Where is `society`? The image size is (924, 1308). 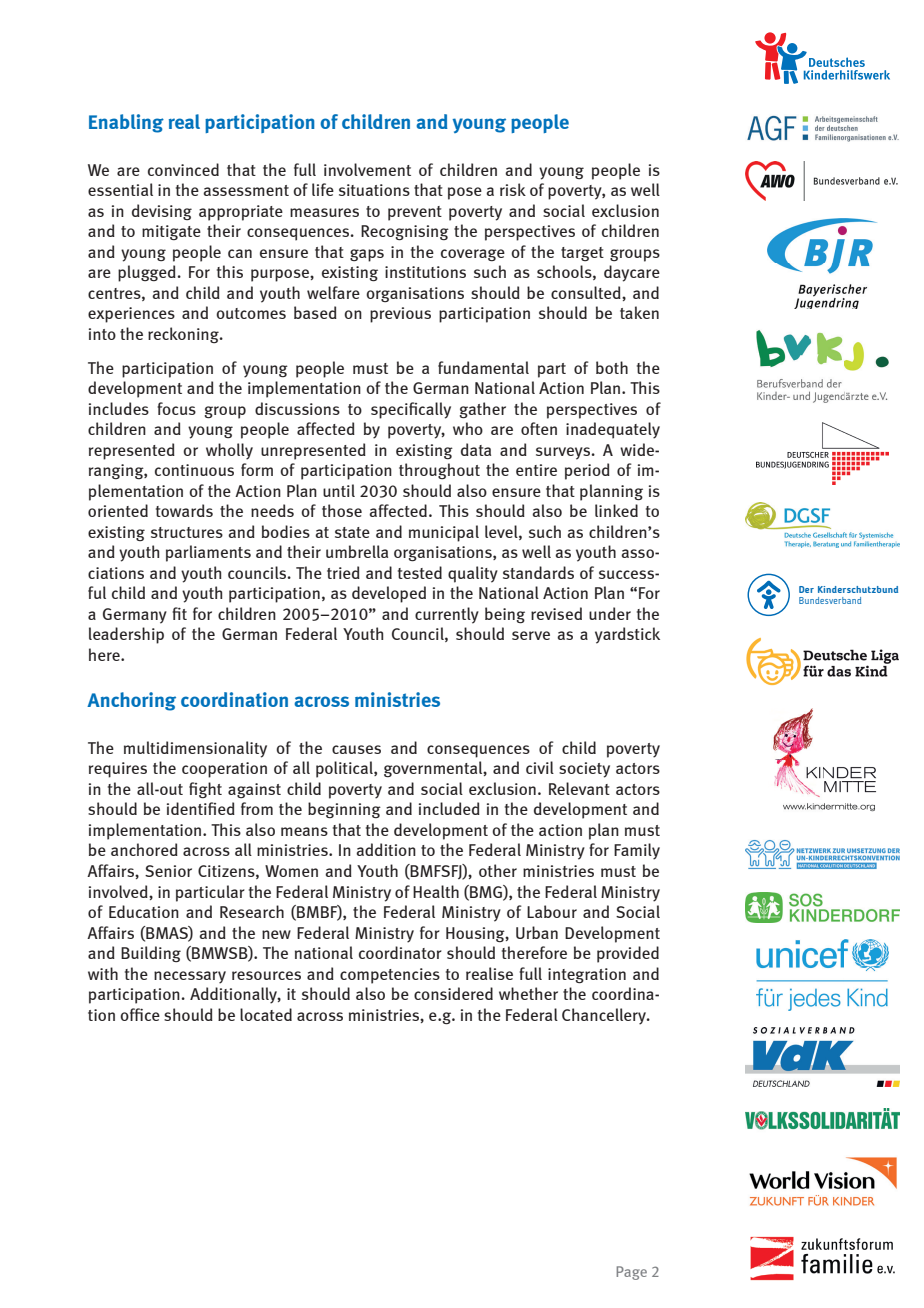 society is located at coordinates (584, 770).
